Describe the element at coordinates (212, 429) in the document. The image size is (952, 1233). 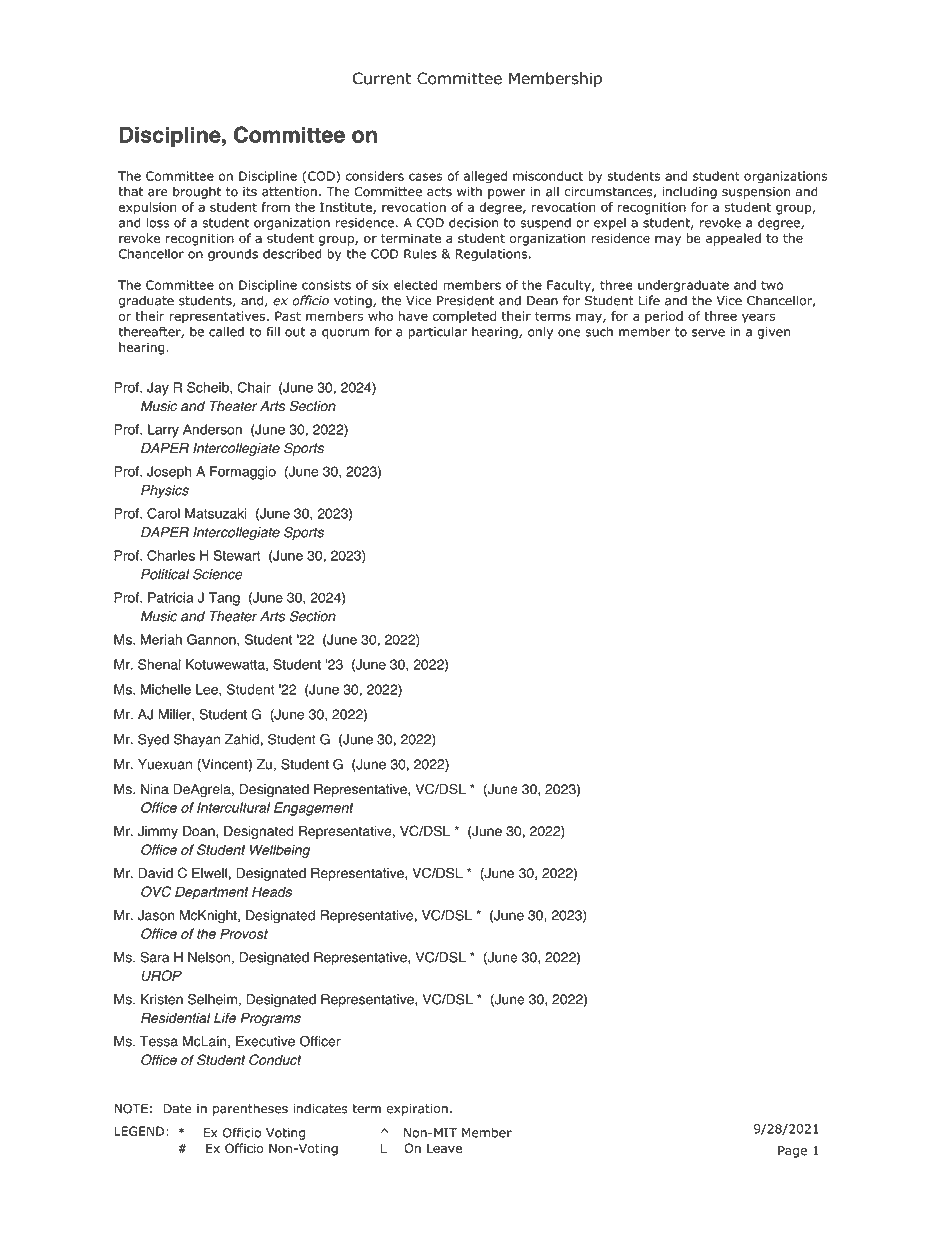
I see `Anderson` at that location.
